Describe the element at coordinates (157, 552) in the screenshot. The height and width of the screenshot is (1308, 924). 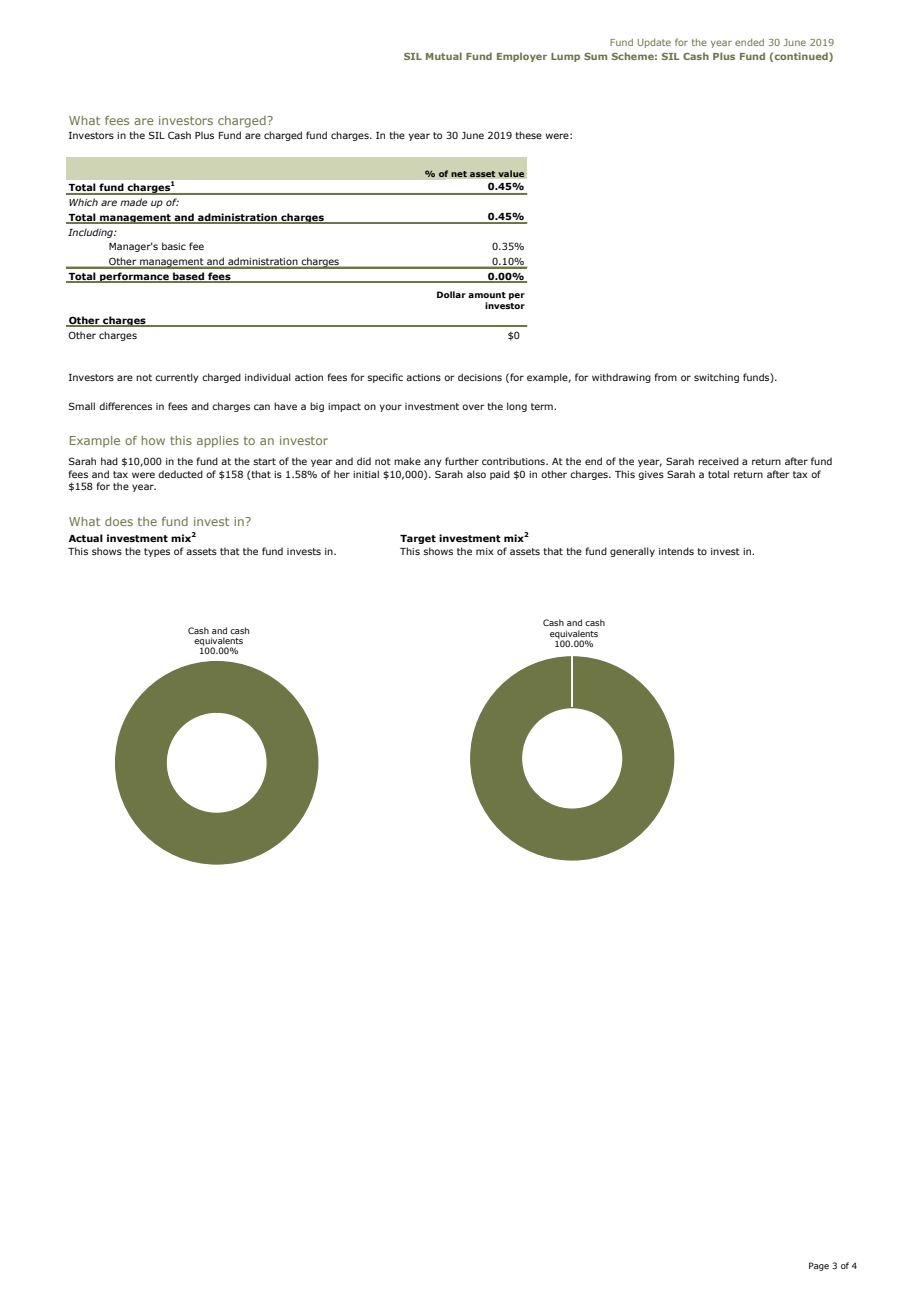
I see `types` at that location.
